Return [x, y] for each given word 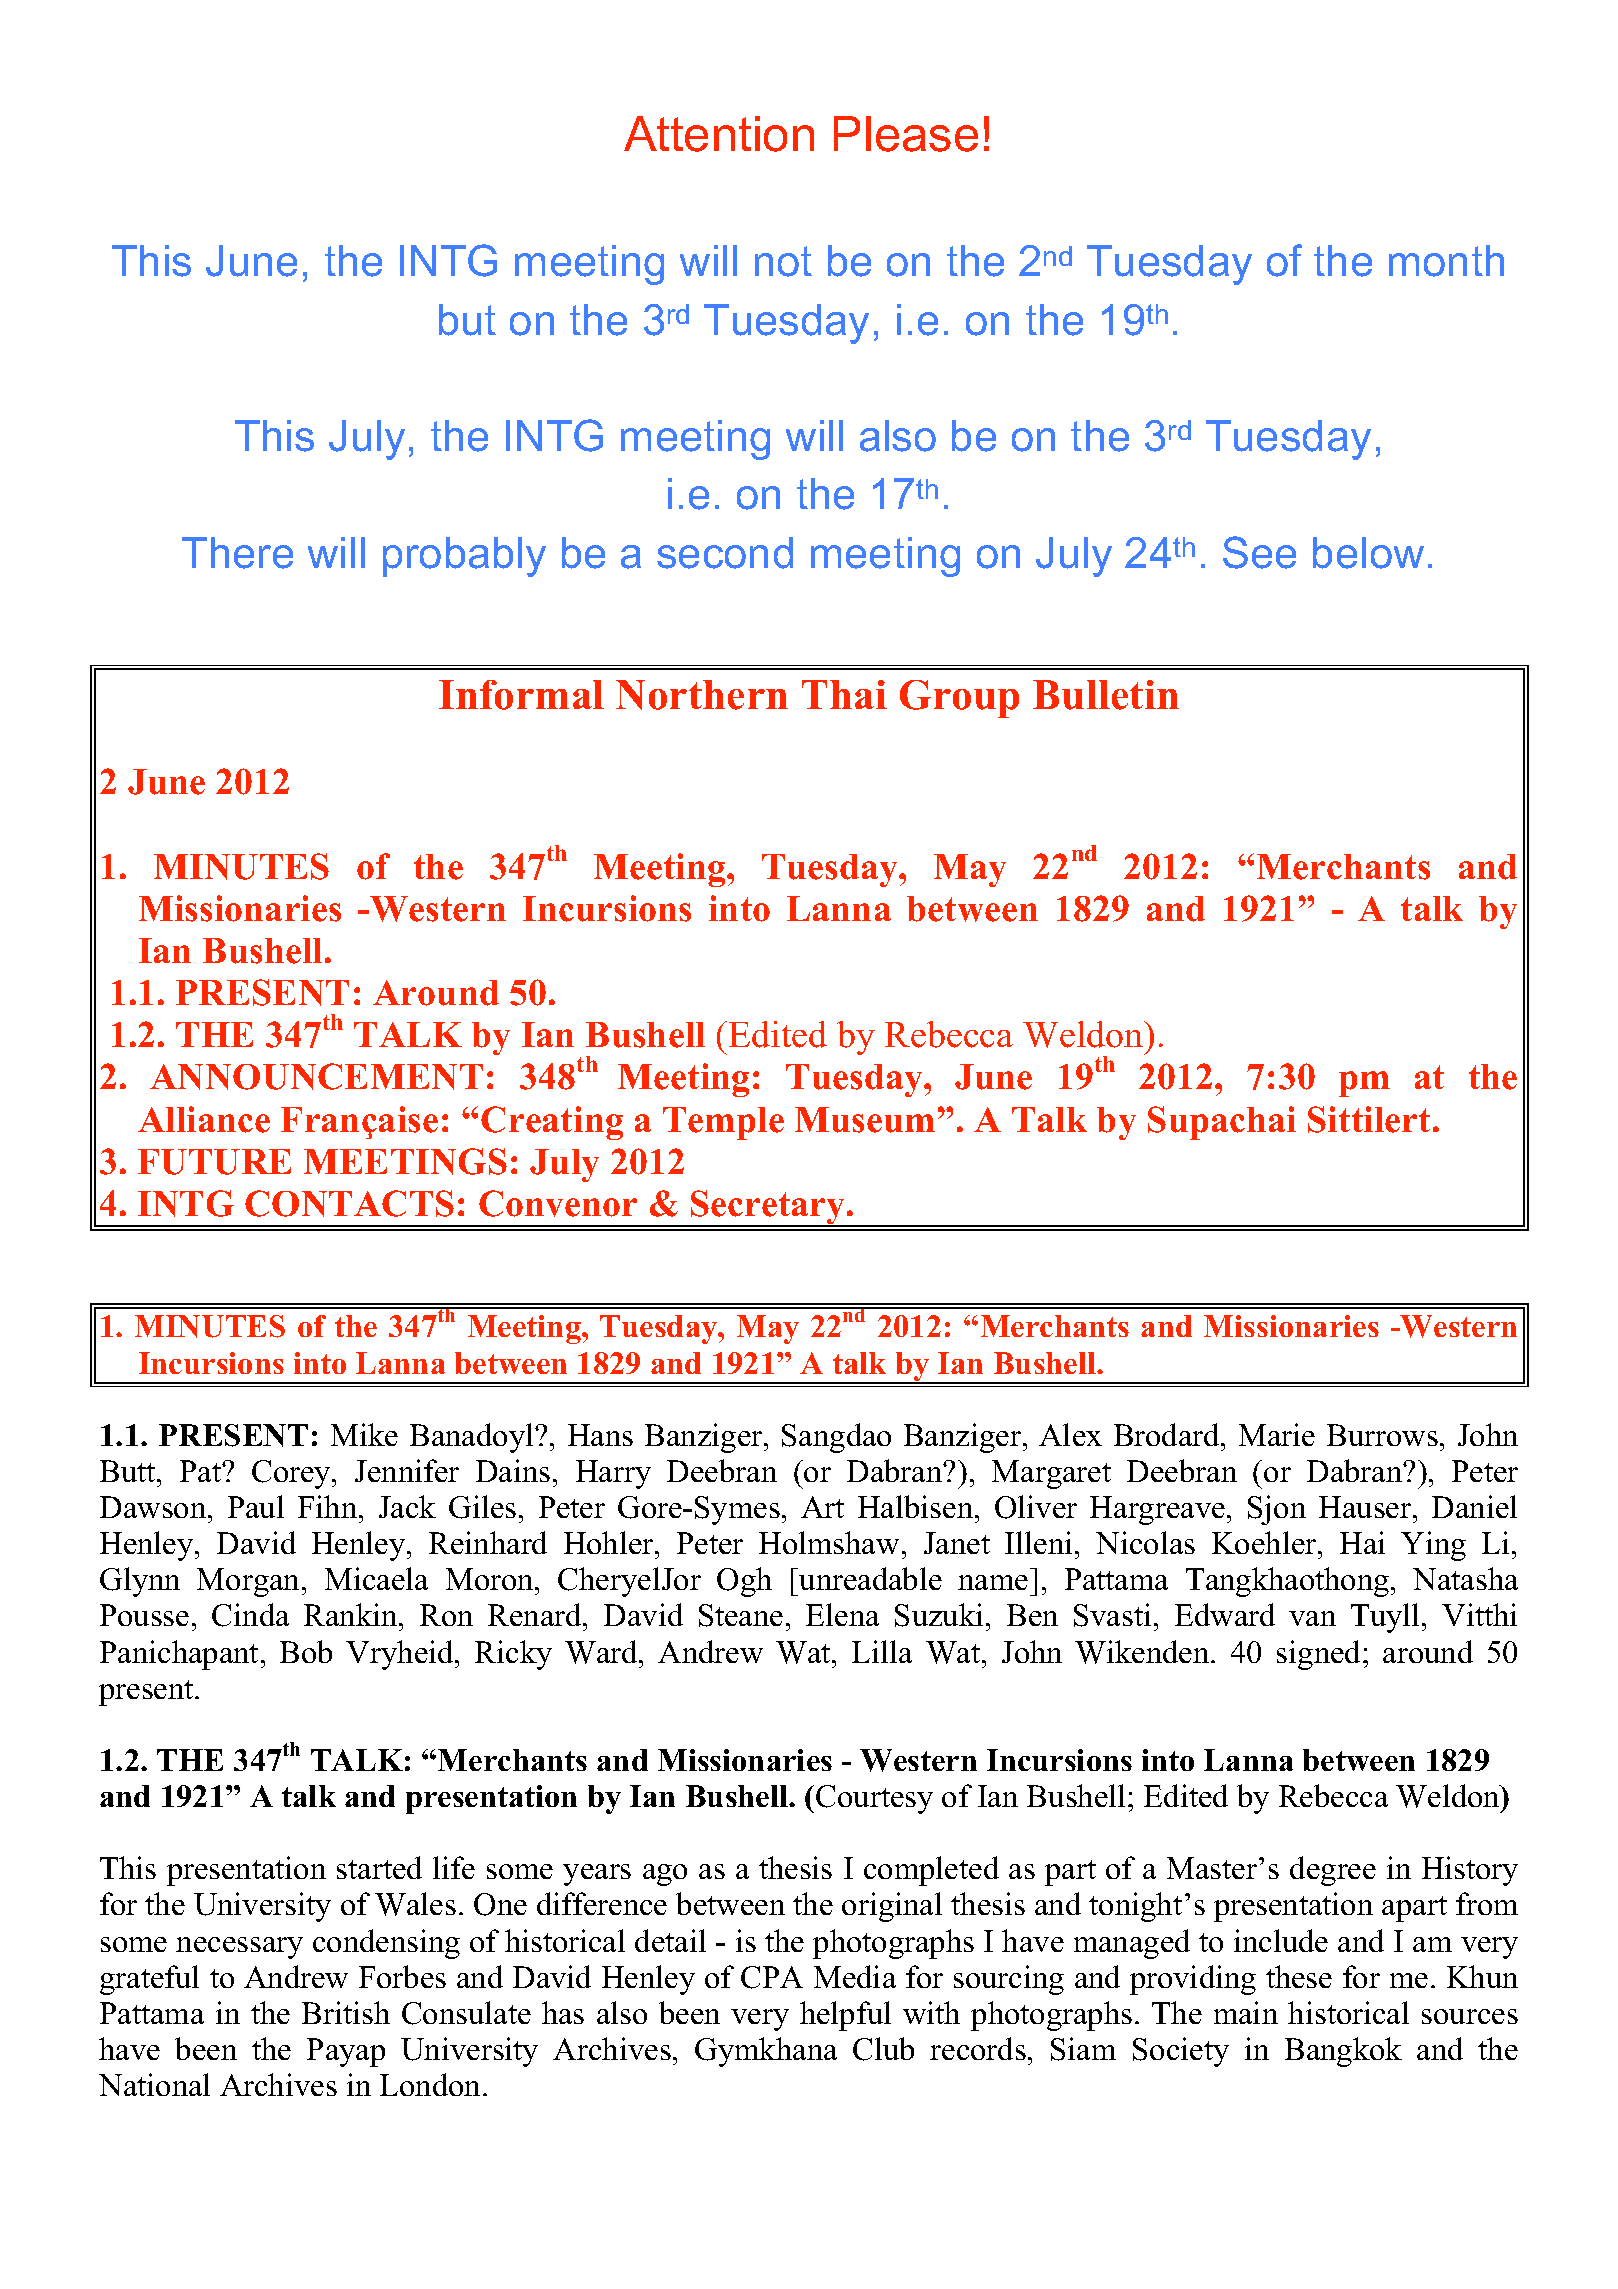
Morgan [250, 1582]
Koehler [1265, 1542]
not [783, 261]
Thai [844, 694]
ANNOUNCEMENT [316, 1076]
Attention [719, 134]
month [1446, 261]
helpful [845, 2016]
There [237, 553]
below [1368, 553]
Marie [1277, 1434]
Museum [865, 1120]
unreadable [869, 1578]
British [346, 2012]
